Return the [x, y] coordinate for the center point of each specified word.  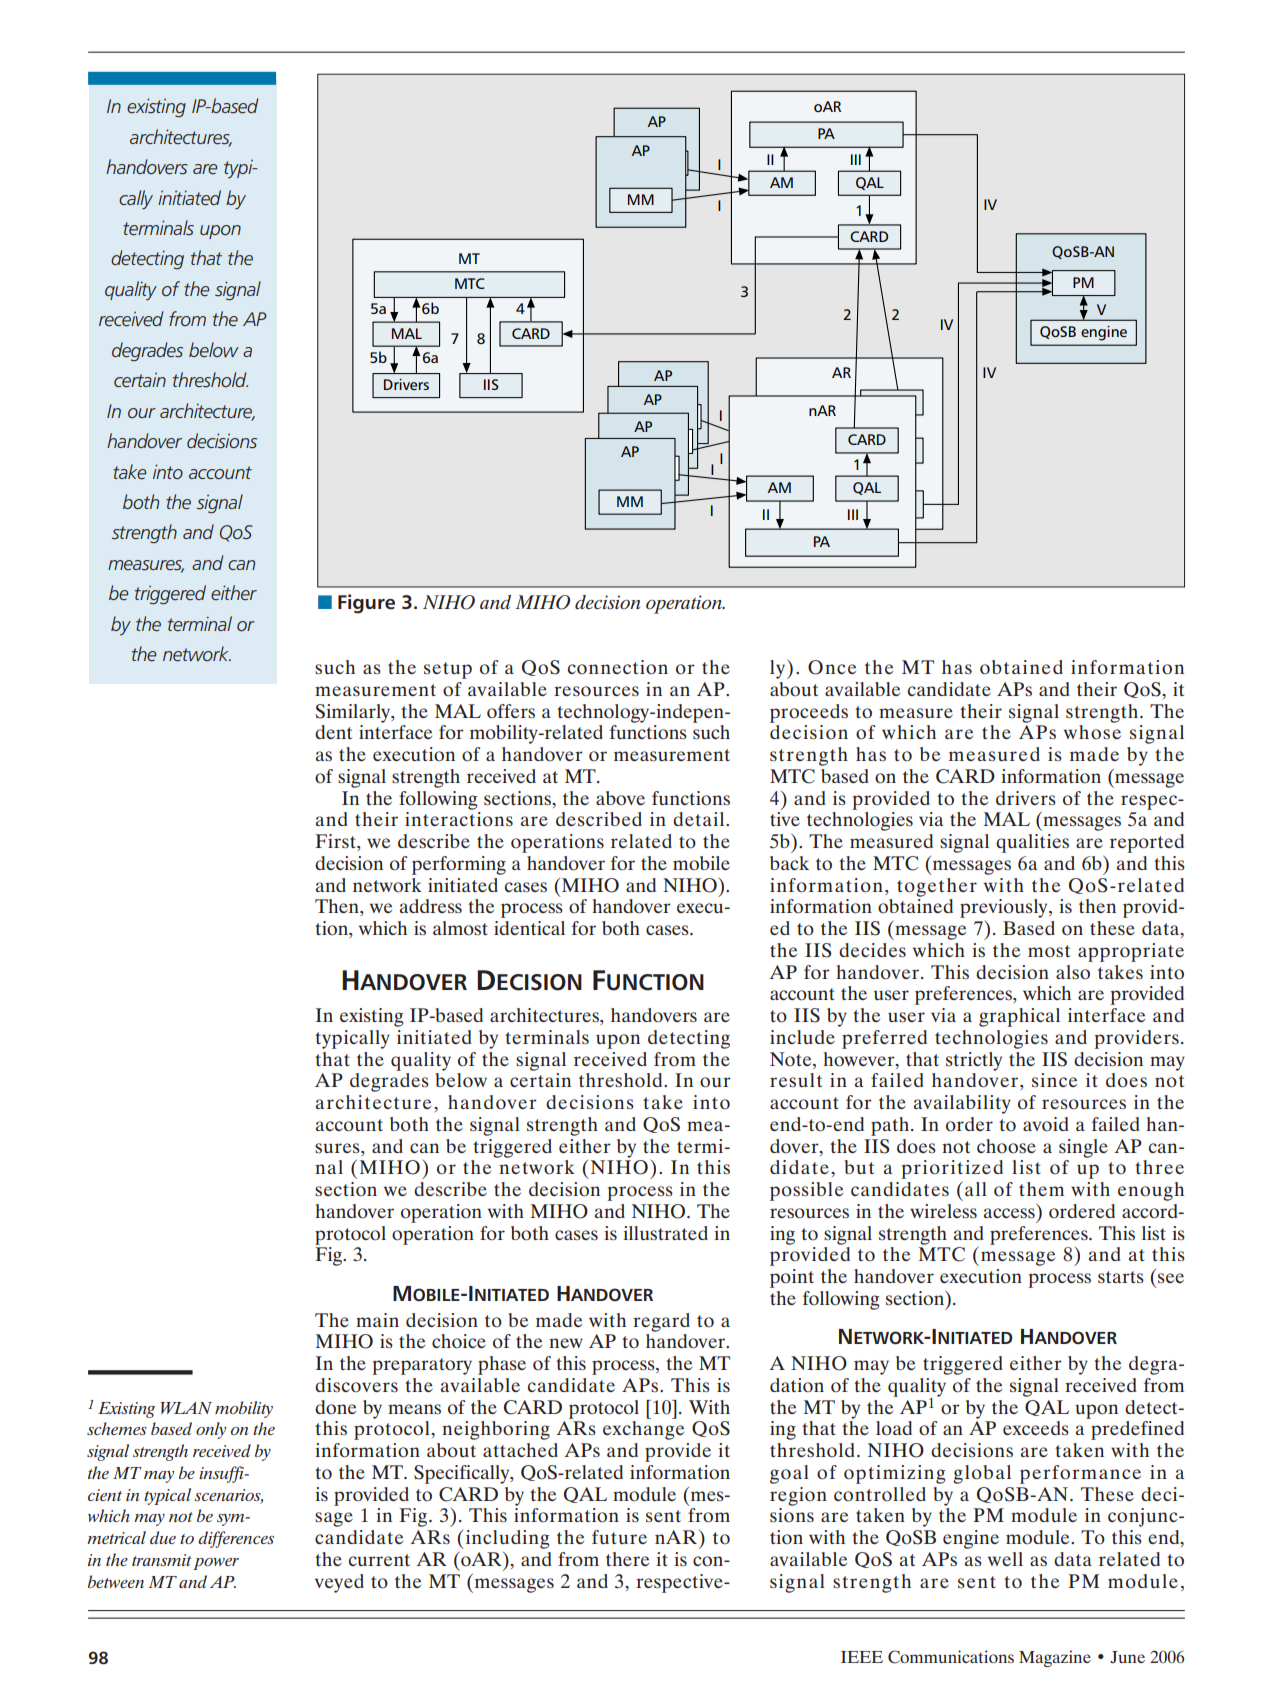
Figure [366, 604]
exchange [643, 1430]
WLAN [186, 1408]
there [627, 1559]
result [796, 1080]
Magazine [1055, 1658]
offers [511, 711]
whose [1092, 732]
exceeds [1036, 1428]
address [431, 906]
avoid [1046, 1124]
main [377, 1320]
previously [1005, 908]
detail [700, 819]
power [216, 1564]
